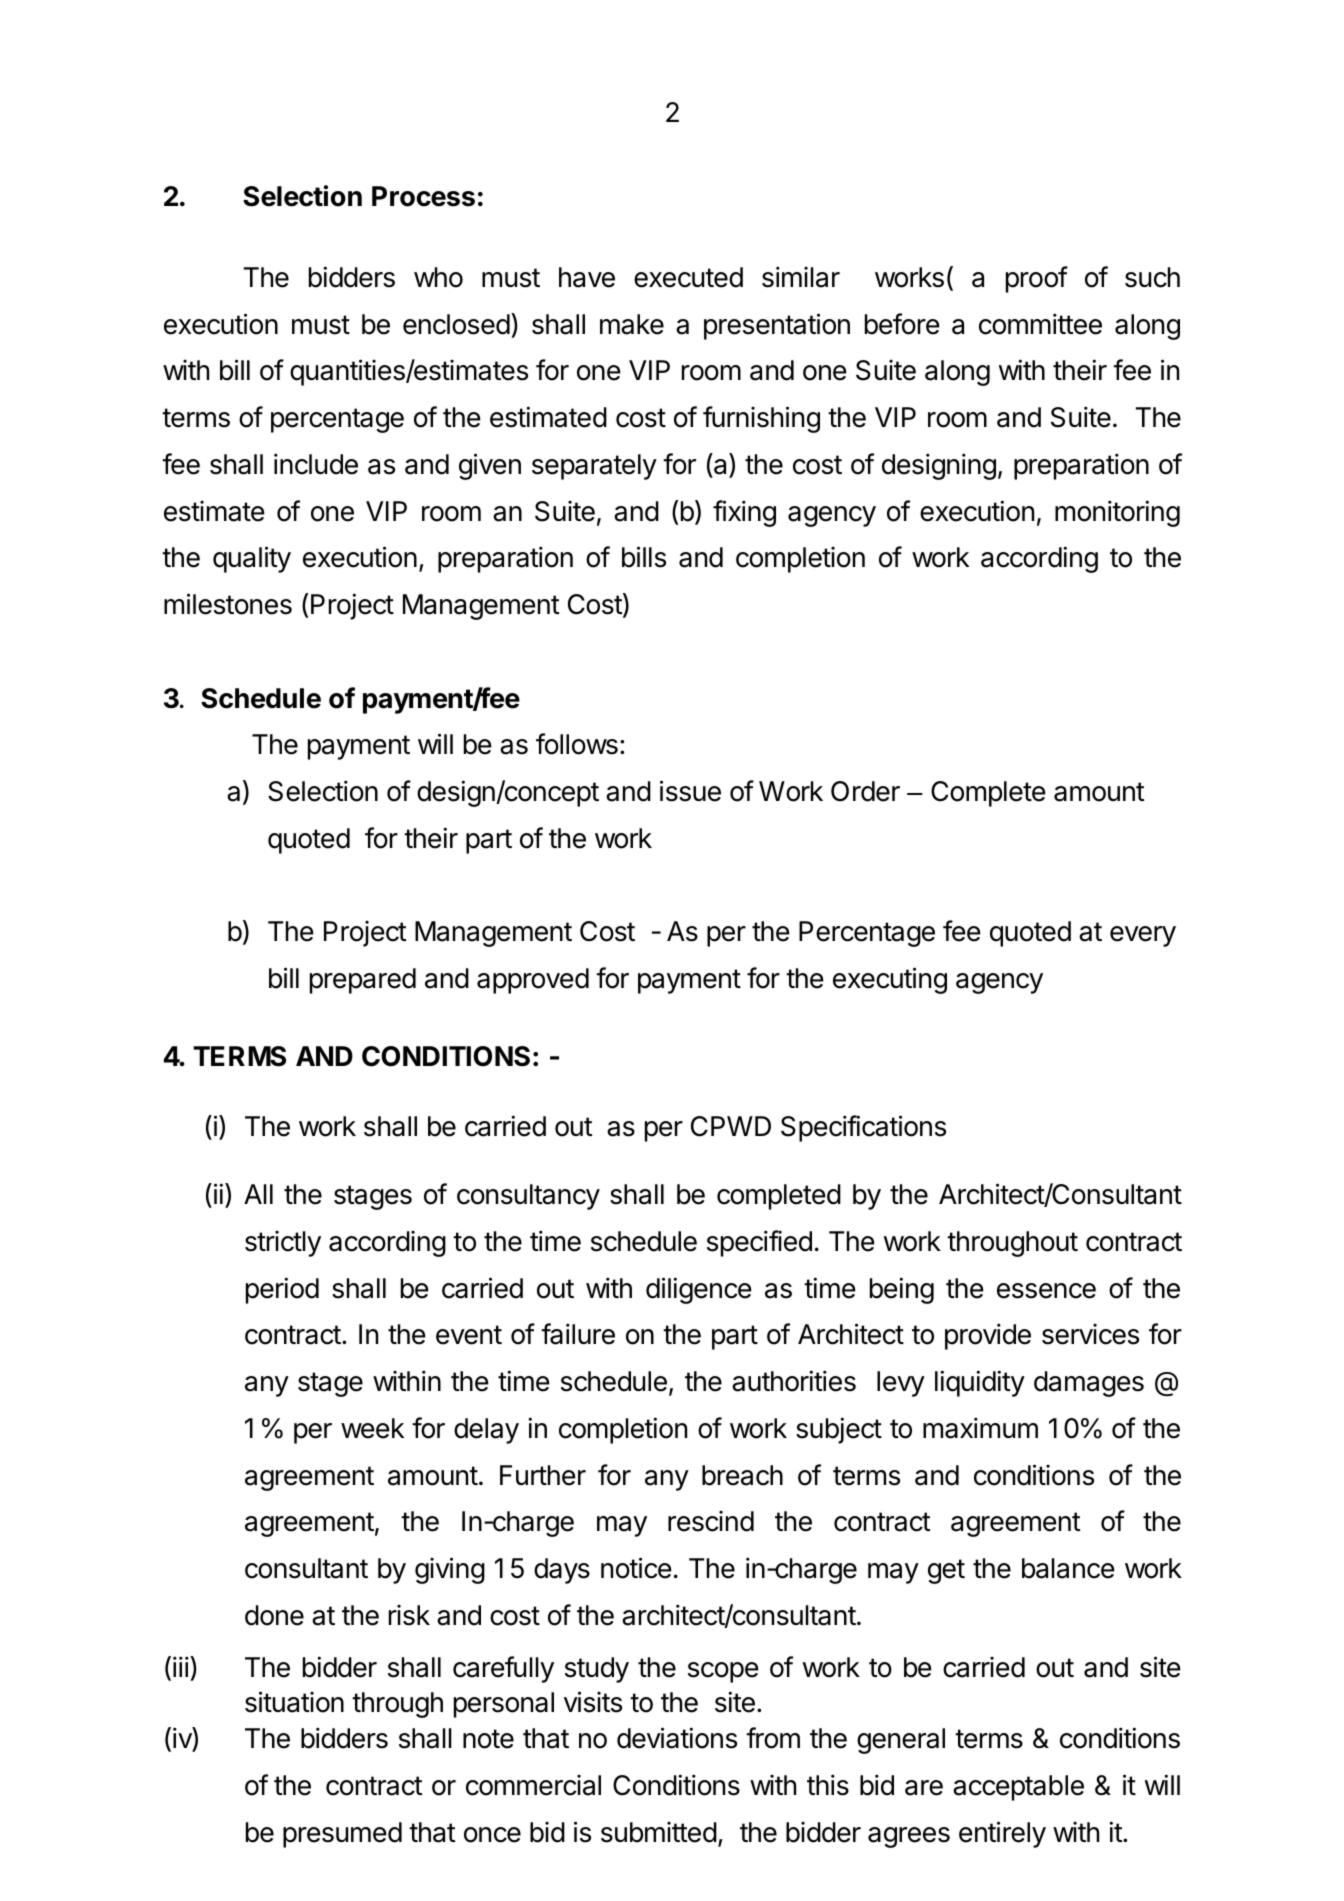  I want to click on executed, so click(688, 277).
